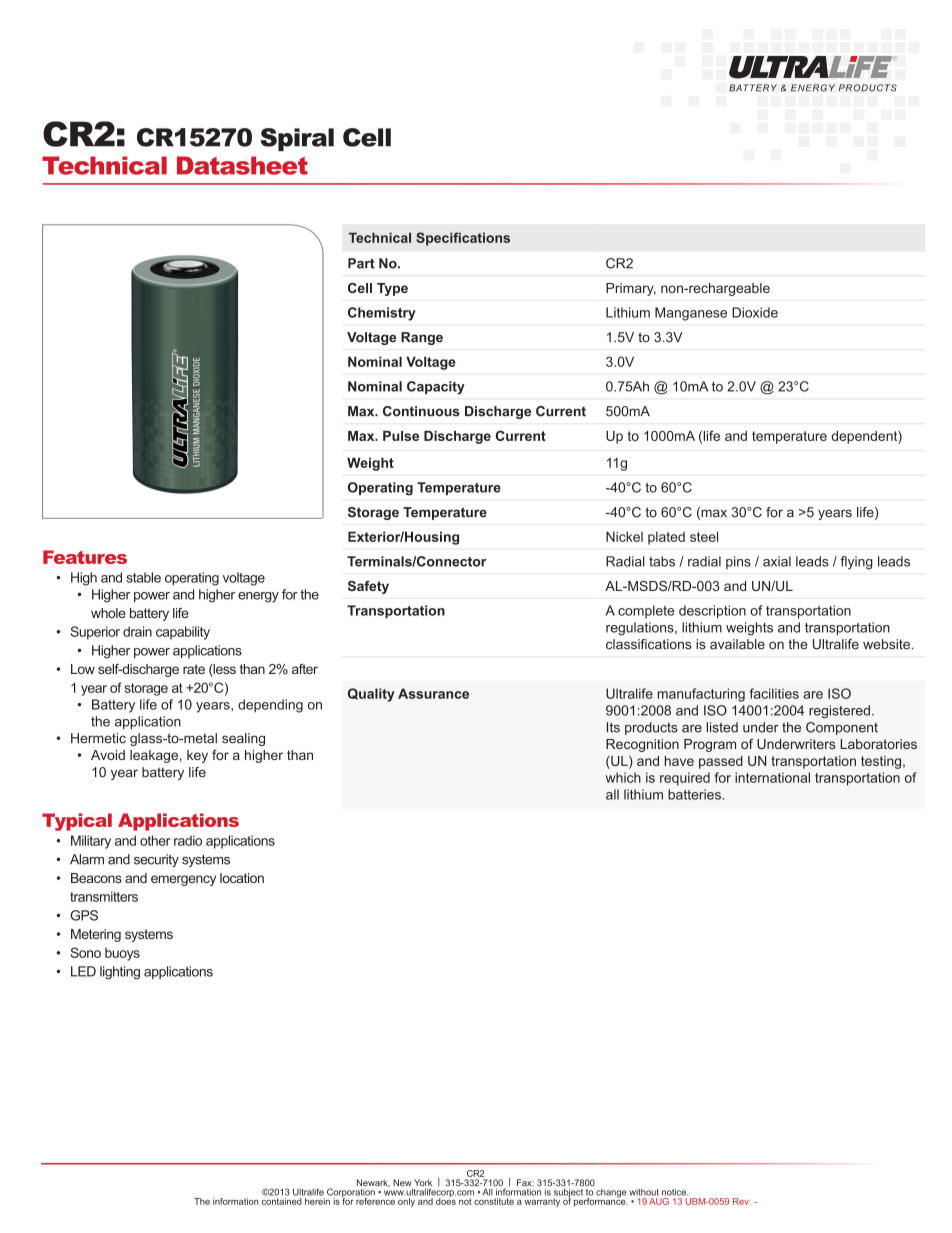 This screenshot has height=1233, width=952. What do you see at coordinates (774, 693) in the screenshot?
I see `facilities` at bounding box center [774, 693].
